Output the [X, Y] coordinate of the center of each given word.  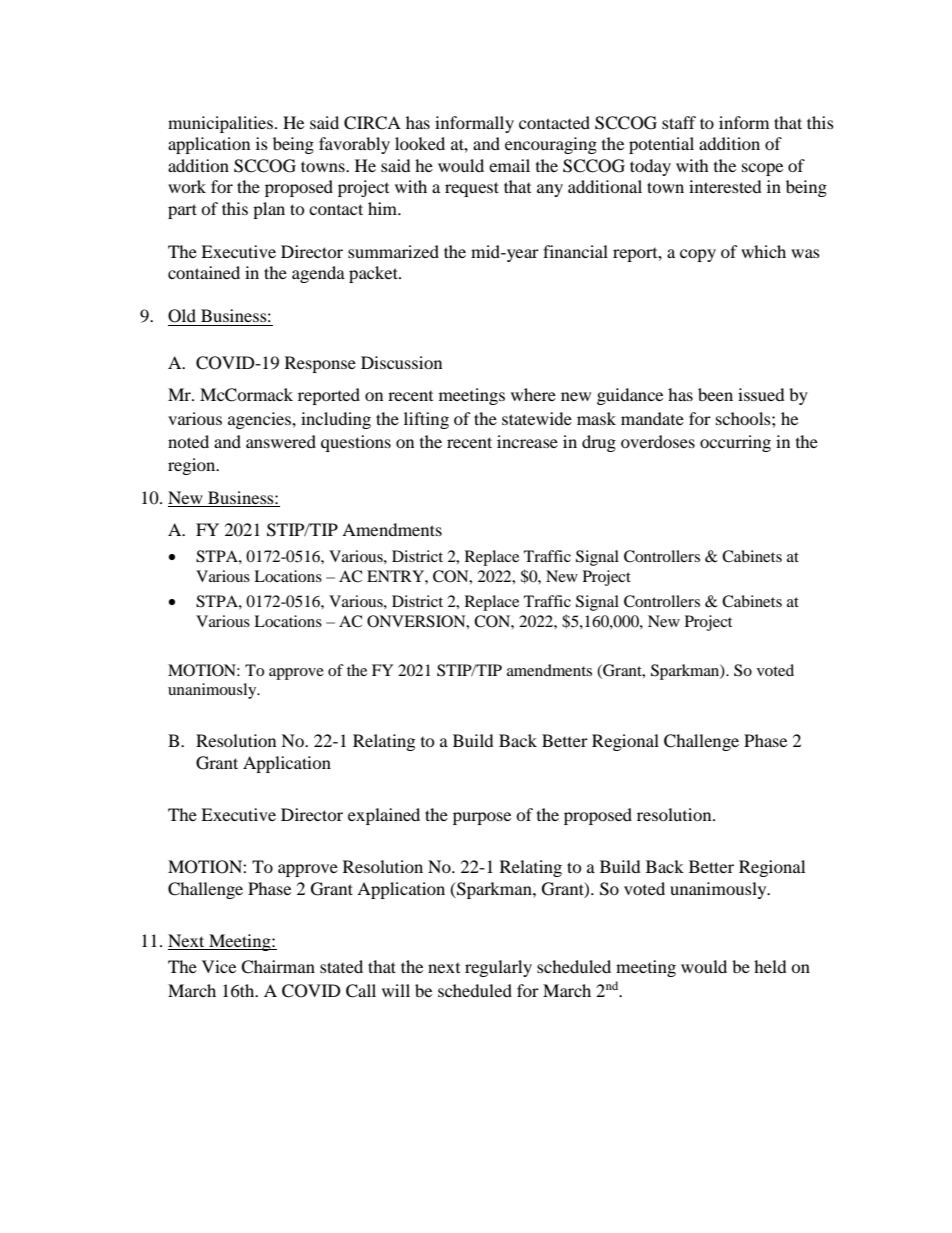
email [509, 165]
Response [320, 364]
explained [384, 816]
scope [762, 169]
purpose [482, 818]
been [715, 394]
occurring [735, 443]
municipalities [222, 124]
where [533, 394]
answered [281, 441]
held [770, 966]
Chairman [278, 967]
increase [527, 441]
